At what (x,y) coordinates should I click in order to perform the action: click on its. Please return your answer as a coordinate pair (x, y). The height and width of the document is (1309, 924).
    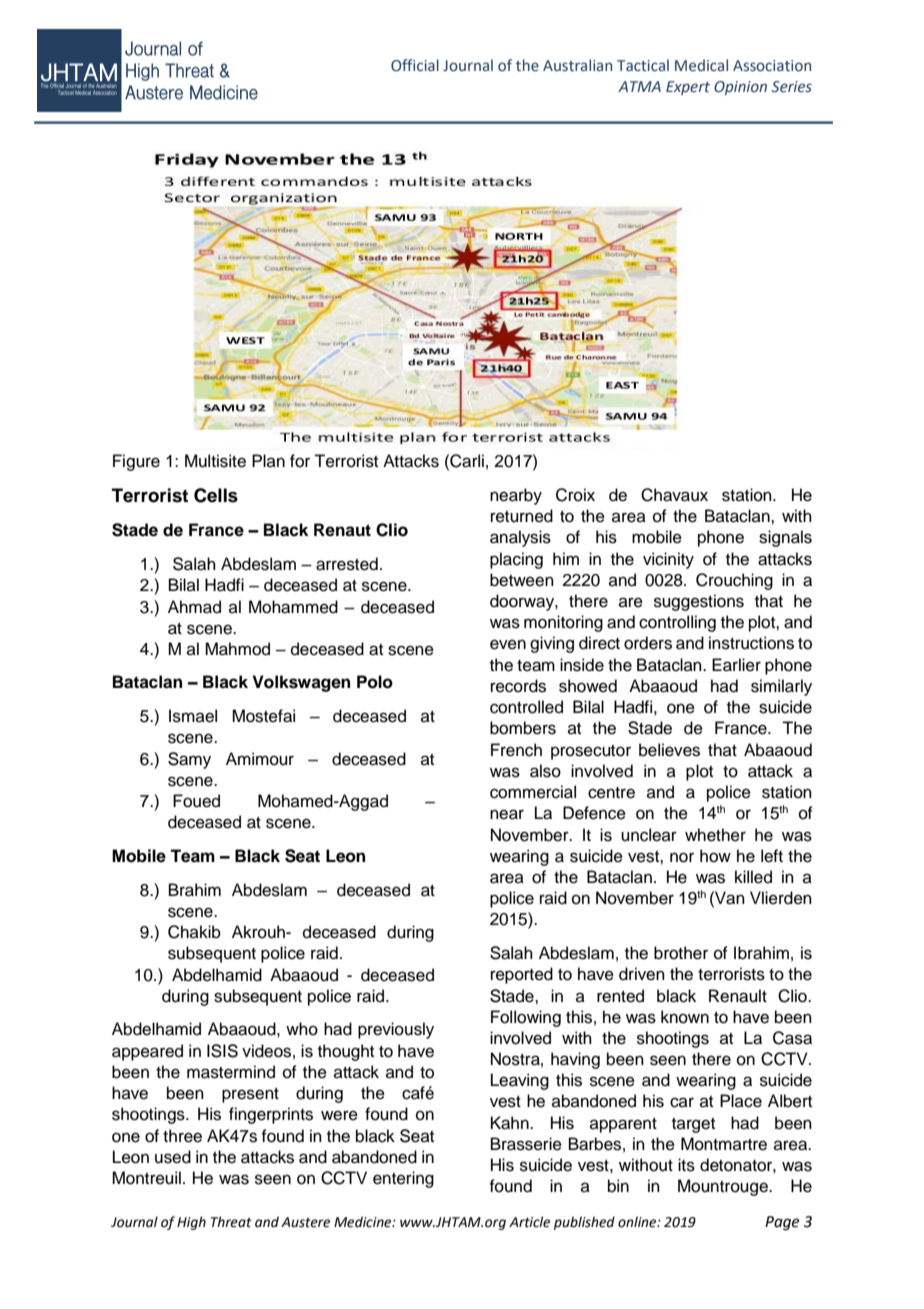
    Looking at the image, I should click on (686, 1165).
